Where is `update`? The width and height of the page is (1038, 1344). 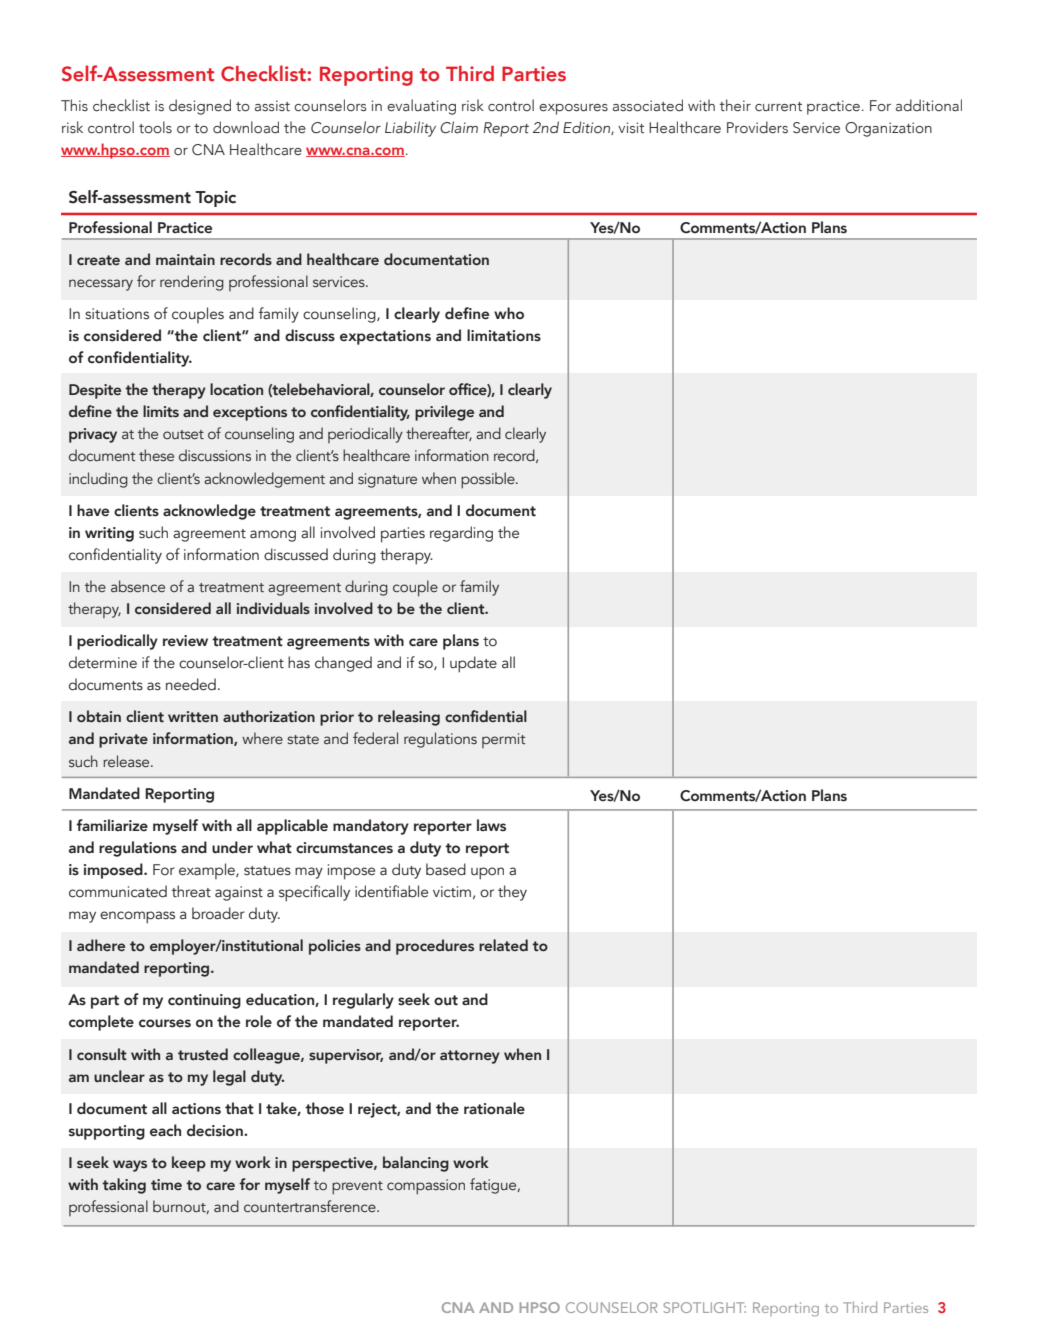
update is located at coordinates (473, 664).
